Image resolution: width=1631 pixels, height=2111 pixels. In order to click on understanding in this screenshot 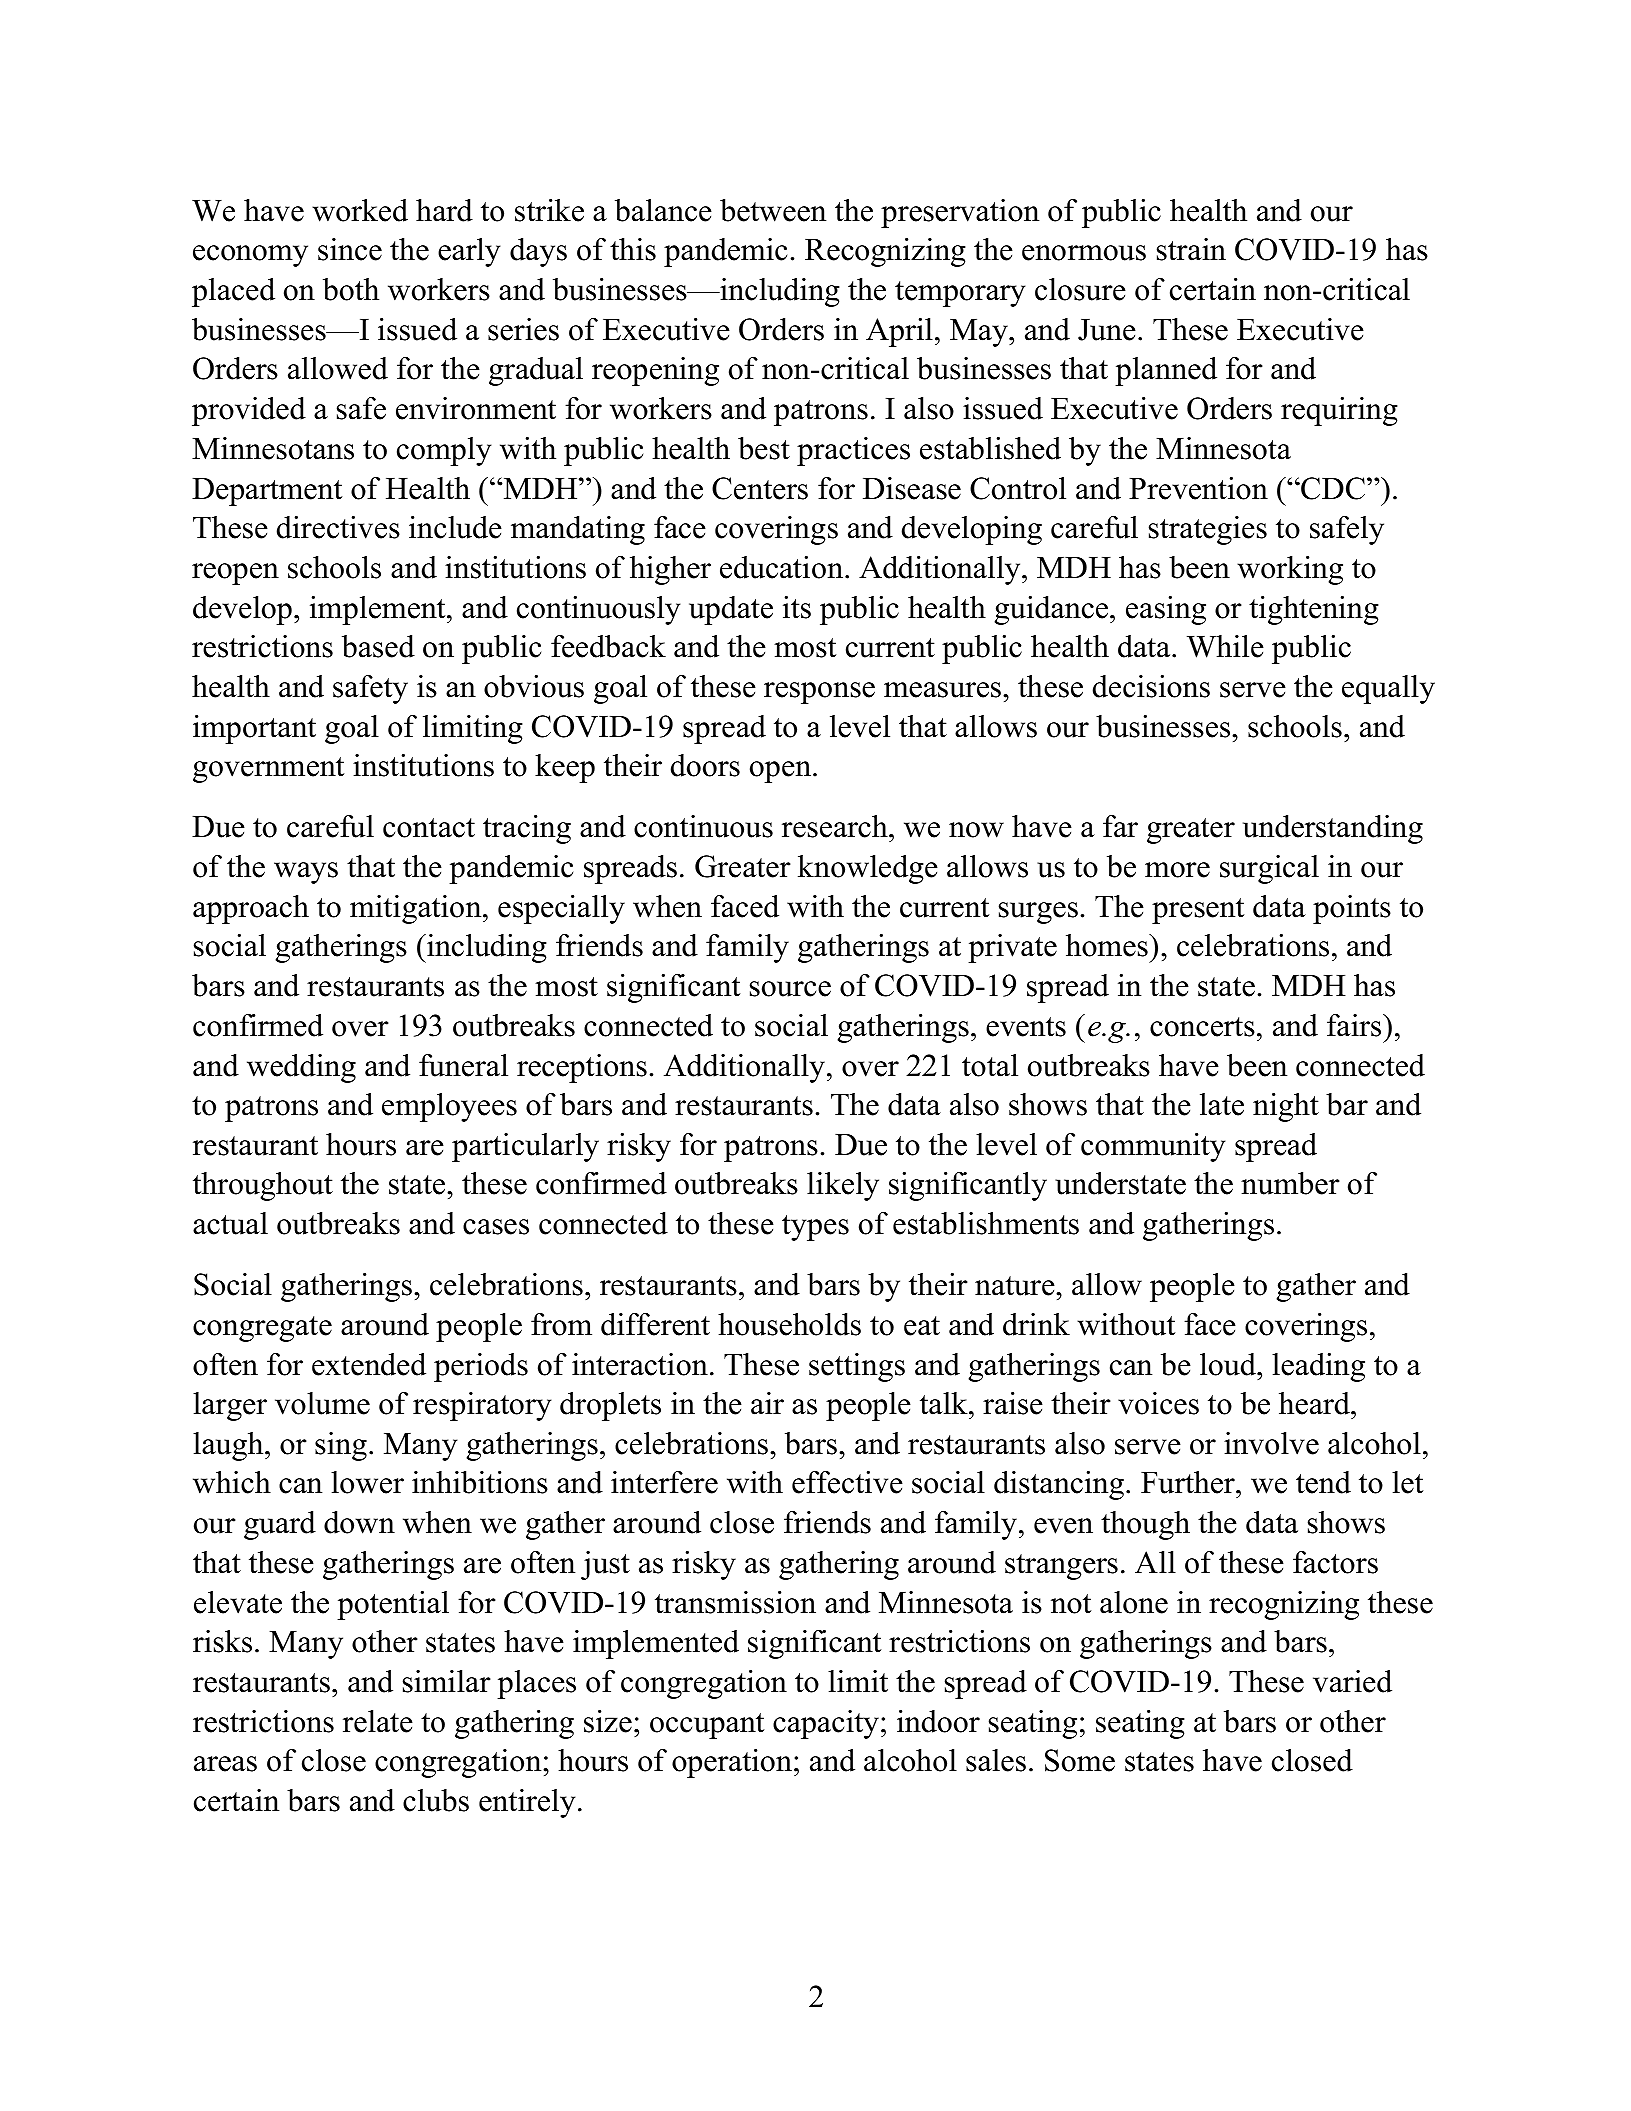, I will do `click(1333, 829)`.
